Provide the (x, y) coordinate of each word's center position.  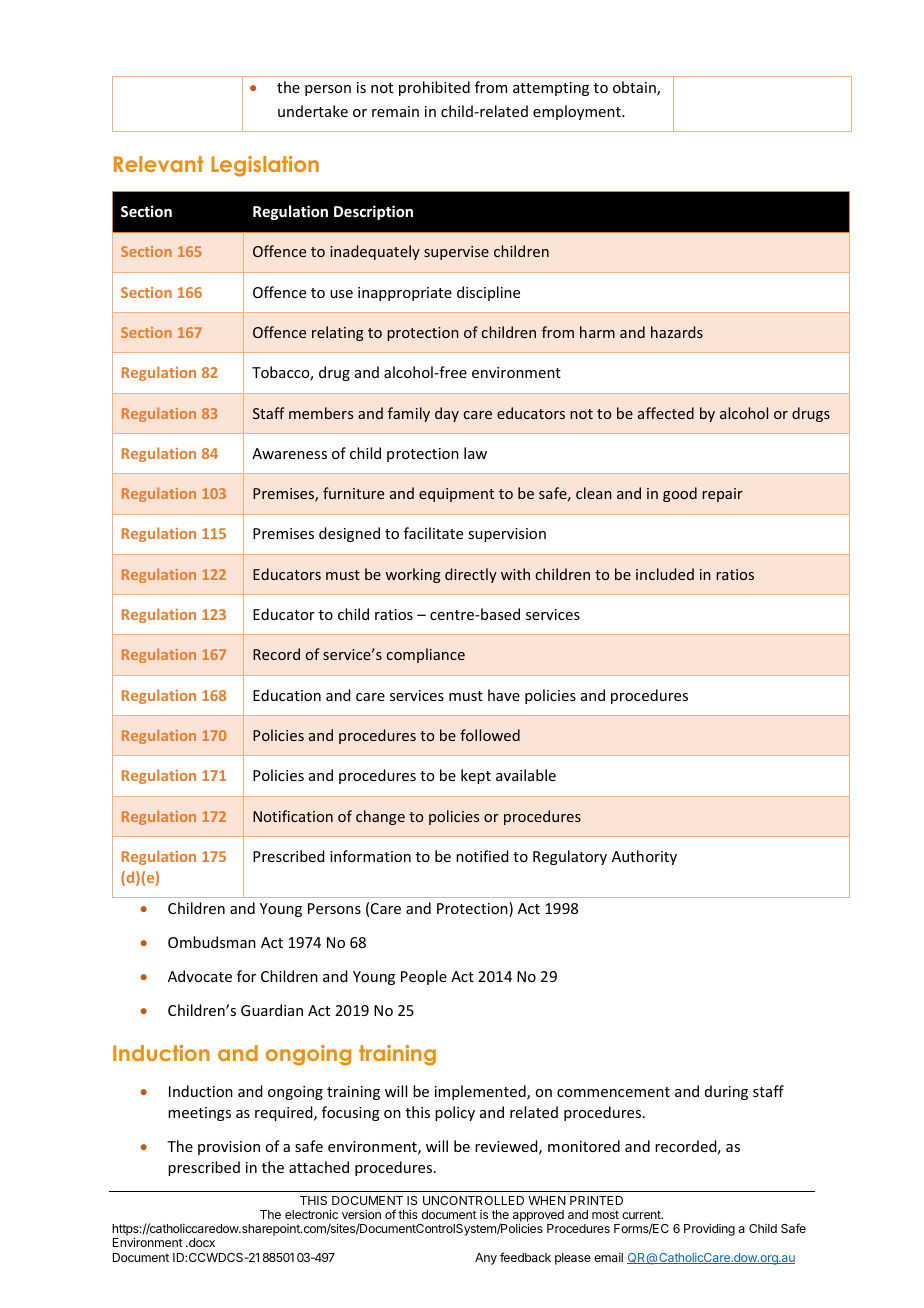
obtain (635, 88)
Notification (293, 816)
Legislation (265, 166)
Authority (644, 857)
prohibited (434, 88)
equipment (456, 495)
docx (201, 1242)
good (680, 494)
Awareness (289, 453)
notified (482, 856)
